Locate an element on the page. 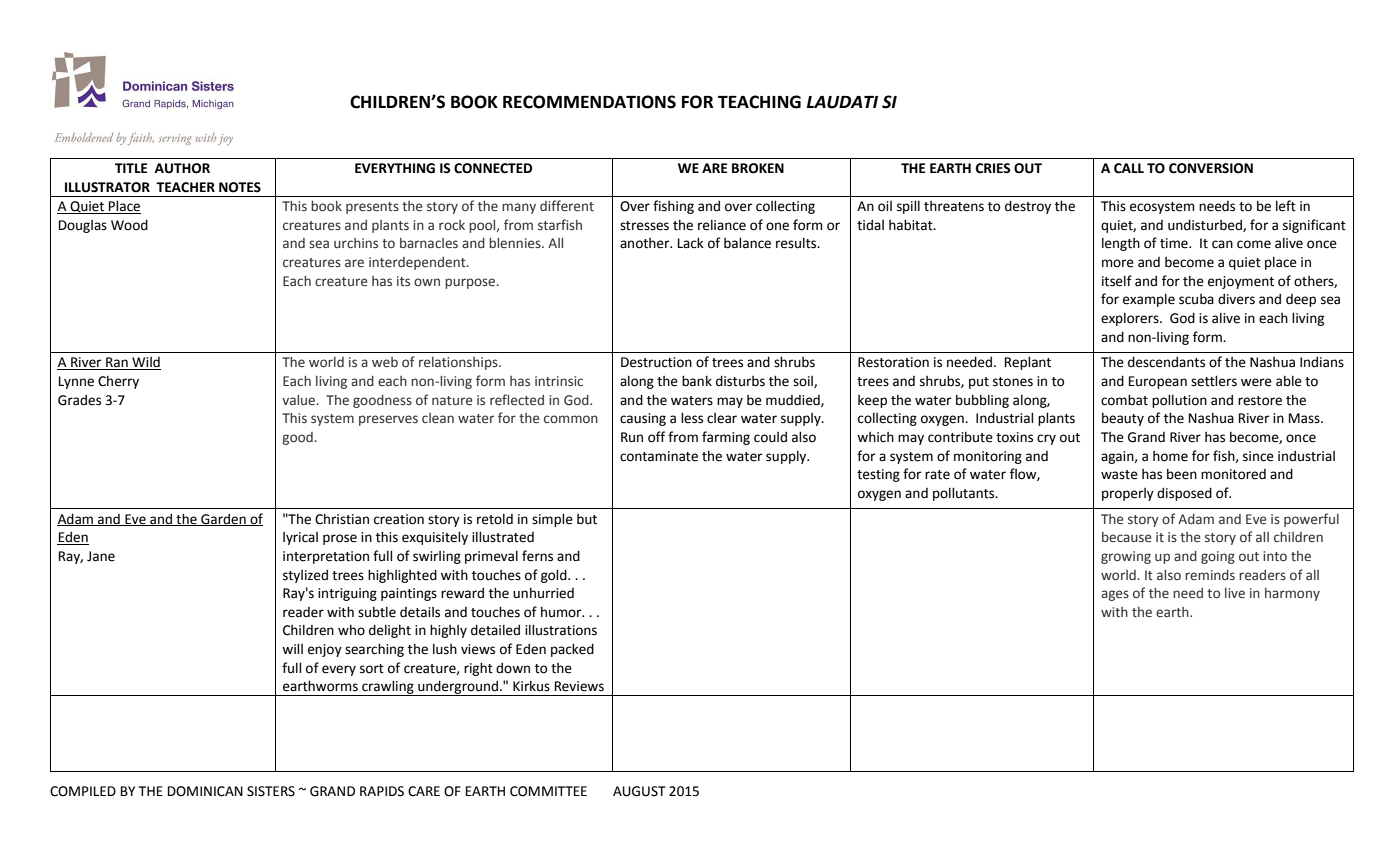  urchins is located at coordinates (356, 243).
